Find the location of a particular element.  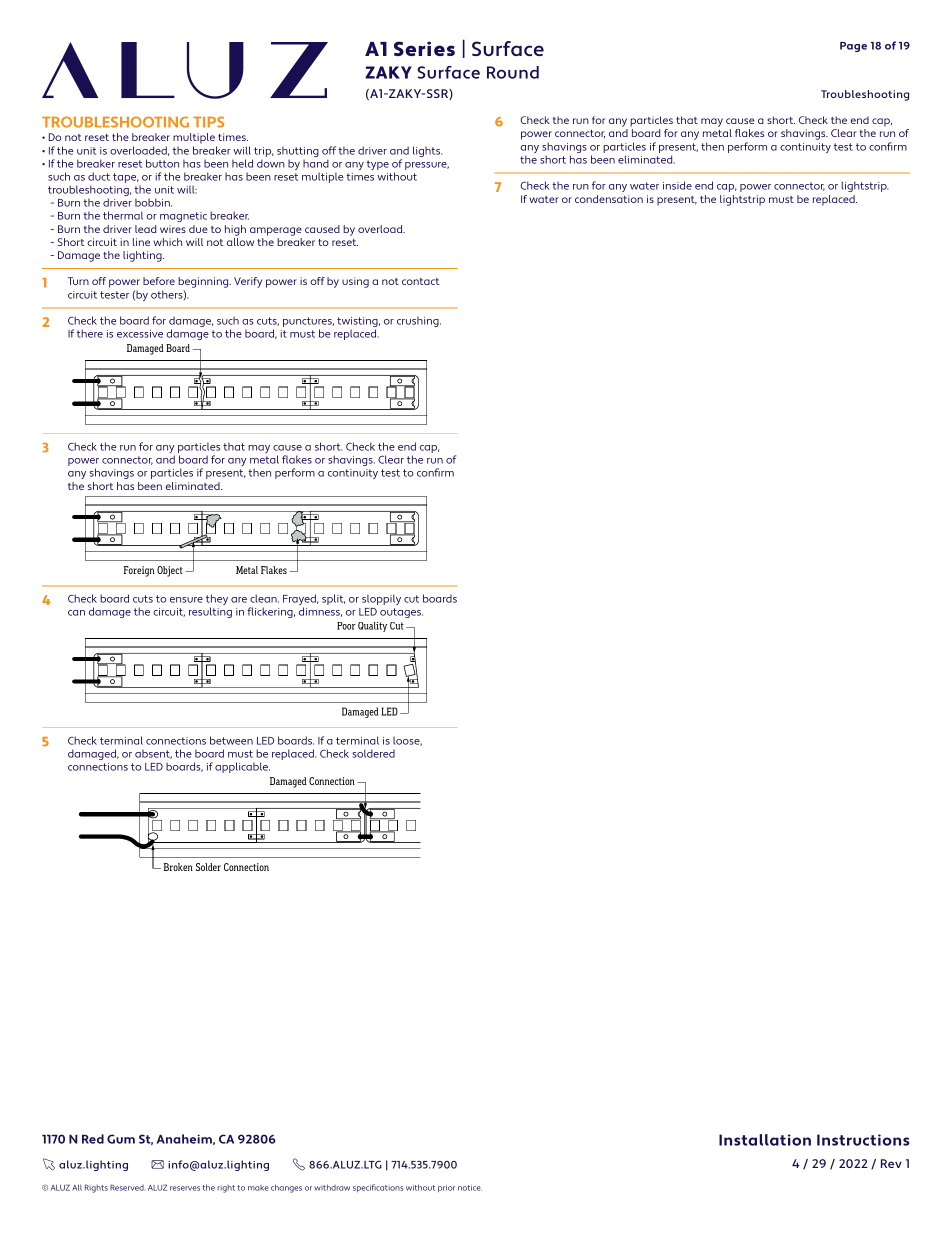

Installation is located at coordinates (765, 1140).
